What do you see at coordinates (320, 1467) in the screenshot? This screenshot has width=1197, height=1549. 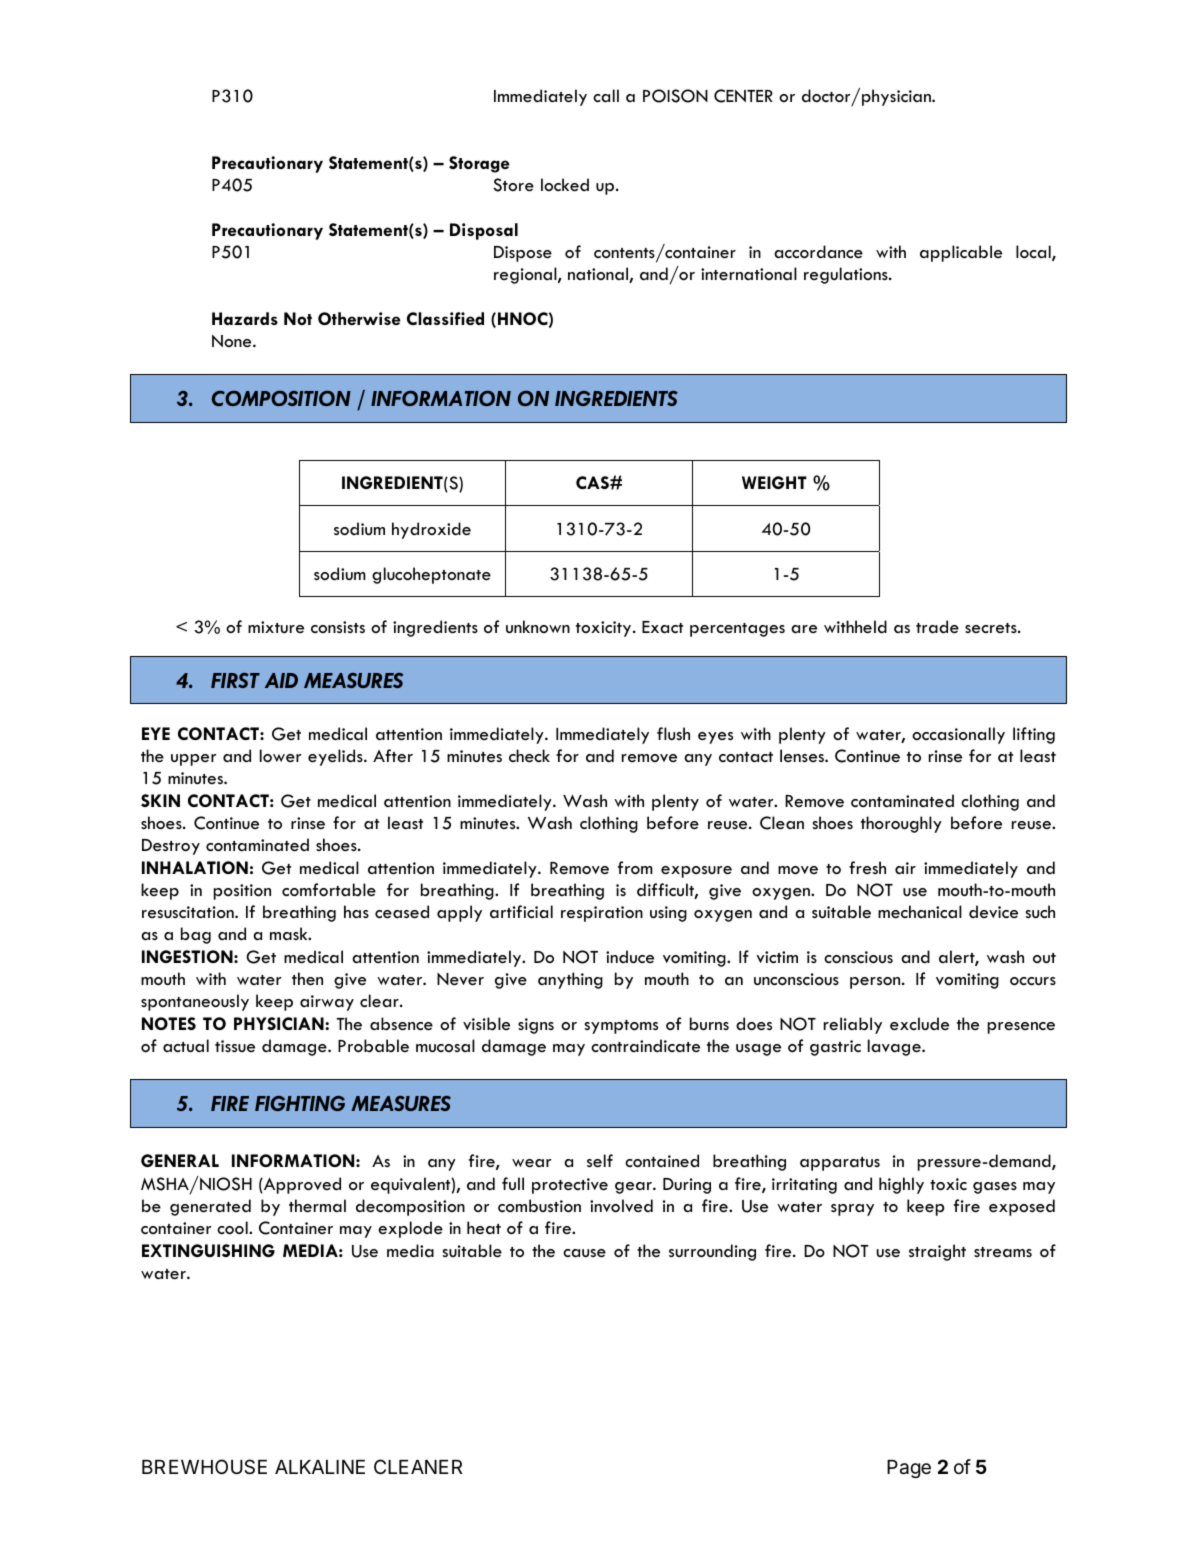 I see `ALKALINE` at bounding box center [320, 1467].
